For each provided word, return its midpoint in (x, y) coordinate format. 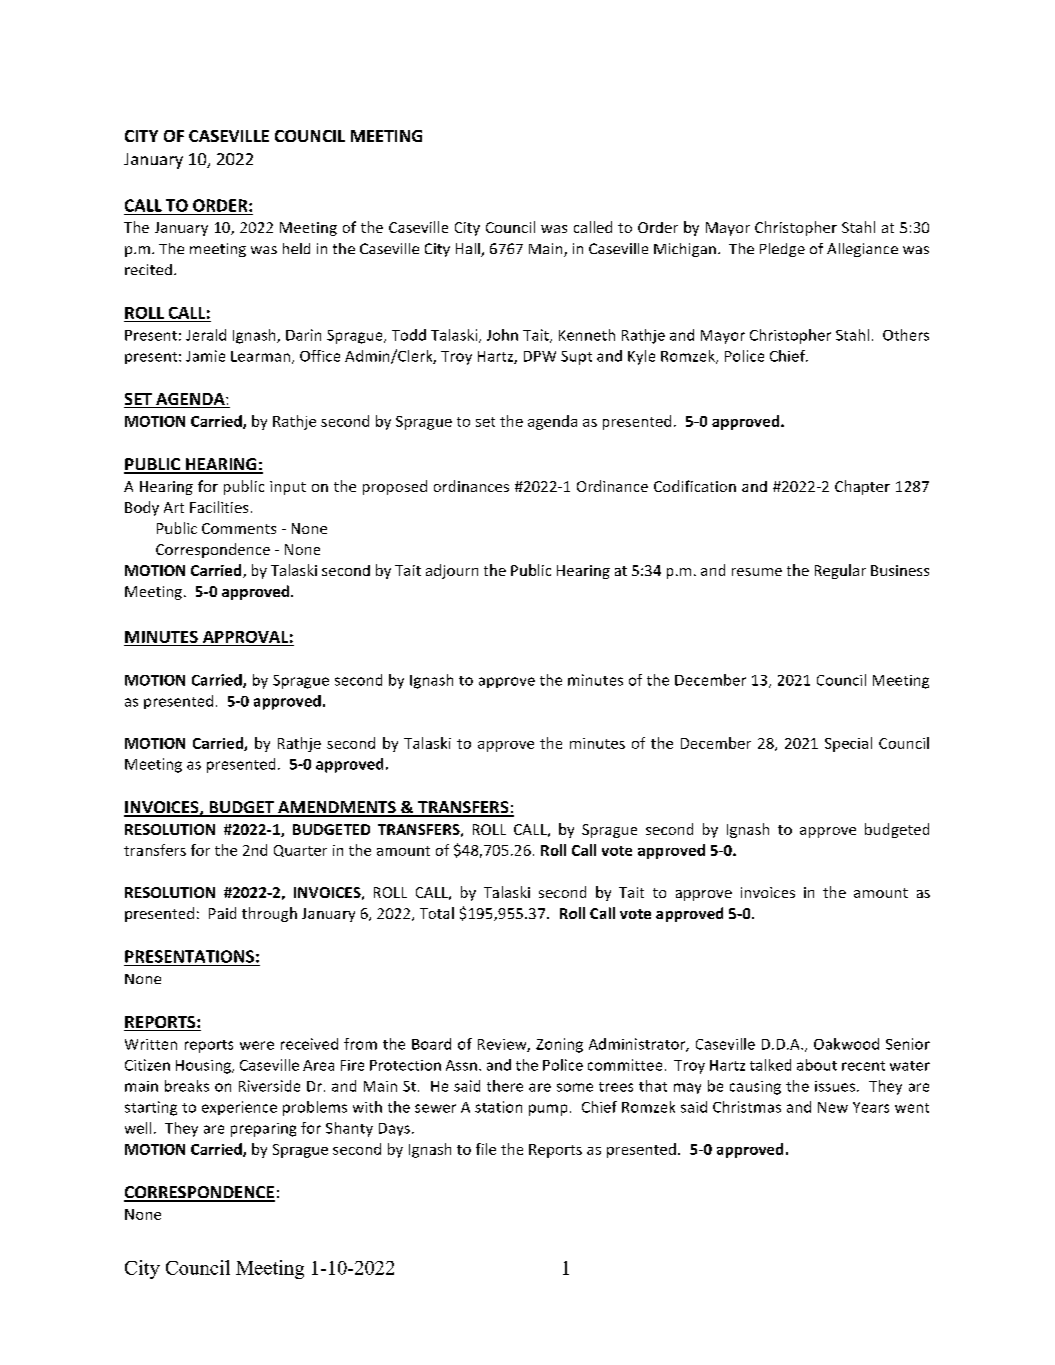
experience (239, 1108)
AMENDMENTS (337, 808)
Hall (469, 250)
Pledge (782, 250)
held (296, 248)
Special (848, 744)
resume (757, 572)
